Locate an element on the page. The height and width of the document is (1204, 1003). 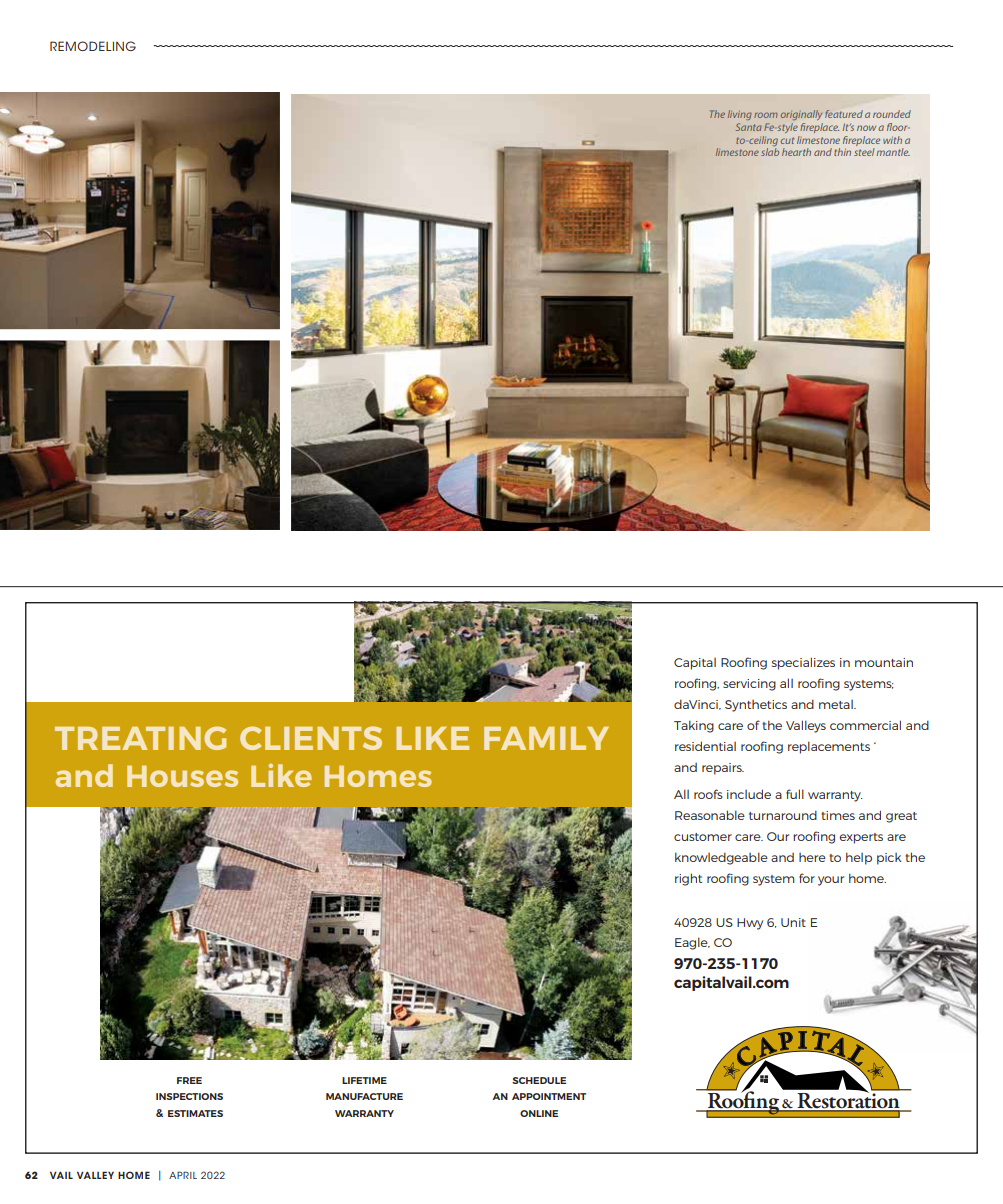
CLIENTS is located at coordinates (311, 738).
